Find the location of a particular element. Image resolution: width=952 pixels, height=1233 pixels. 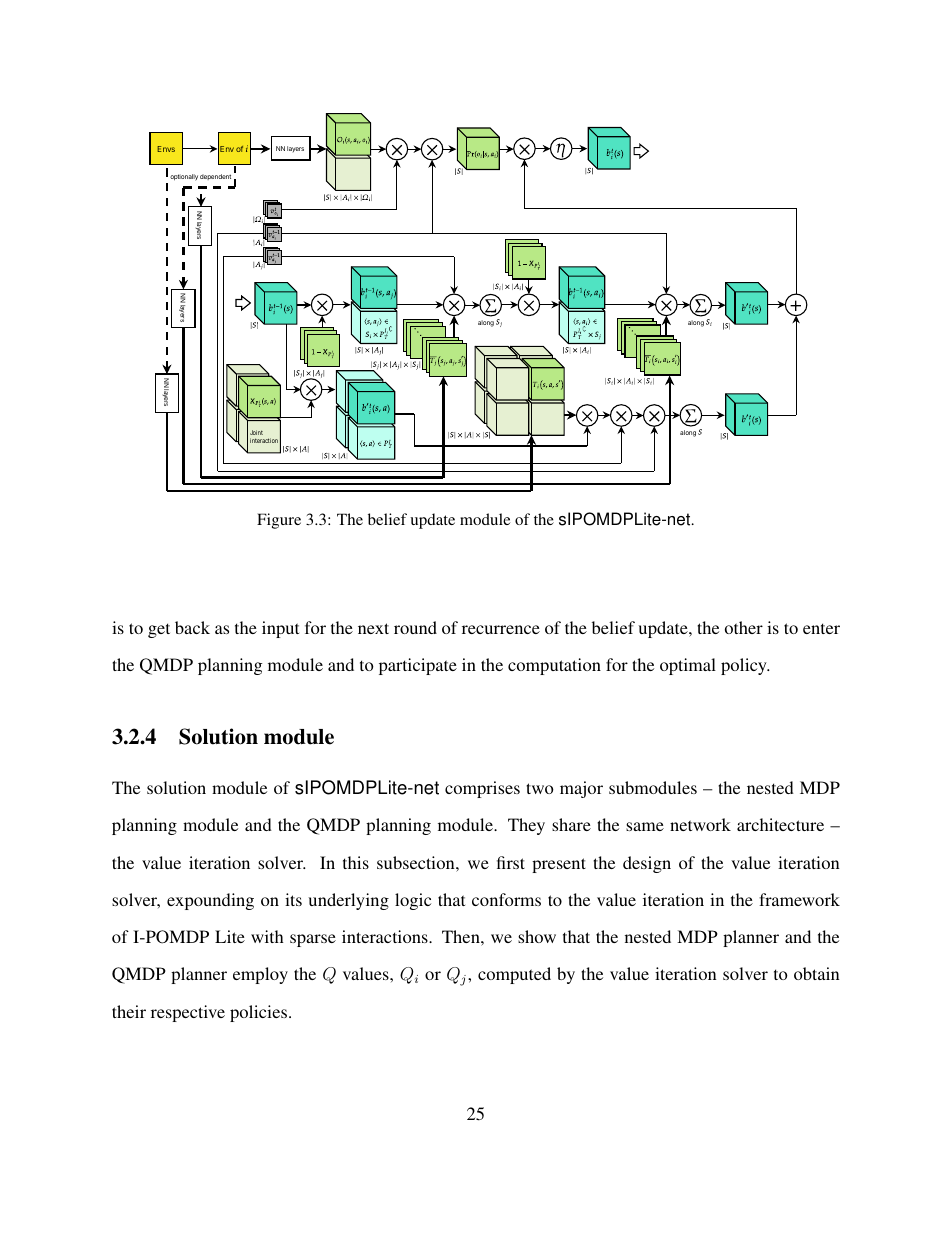

expounding is located at coordinates (210, 901).
